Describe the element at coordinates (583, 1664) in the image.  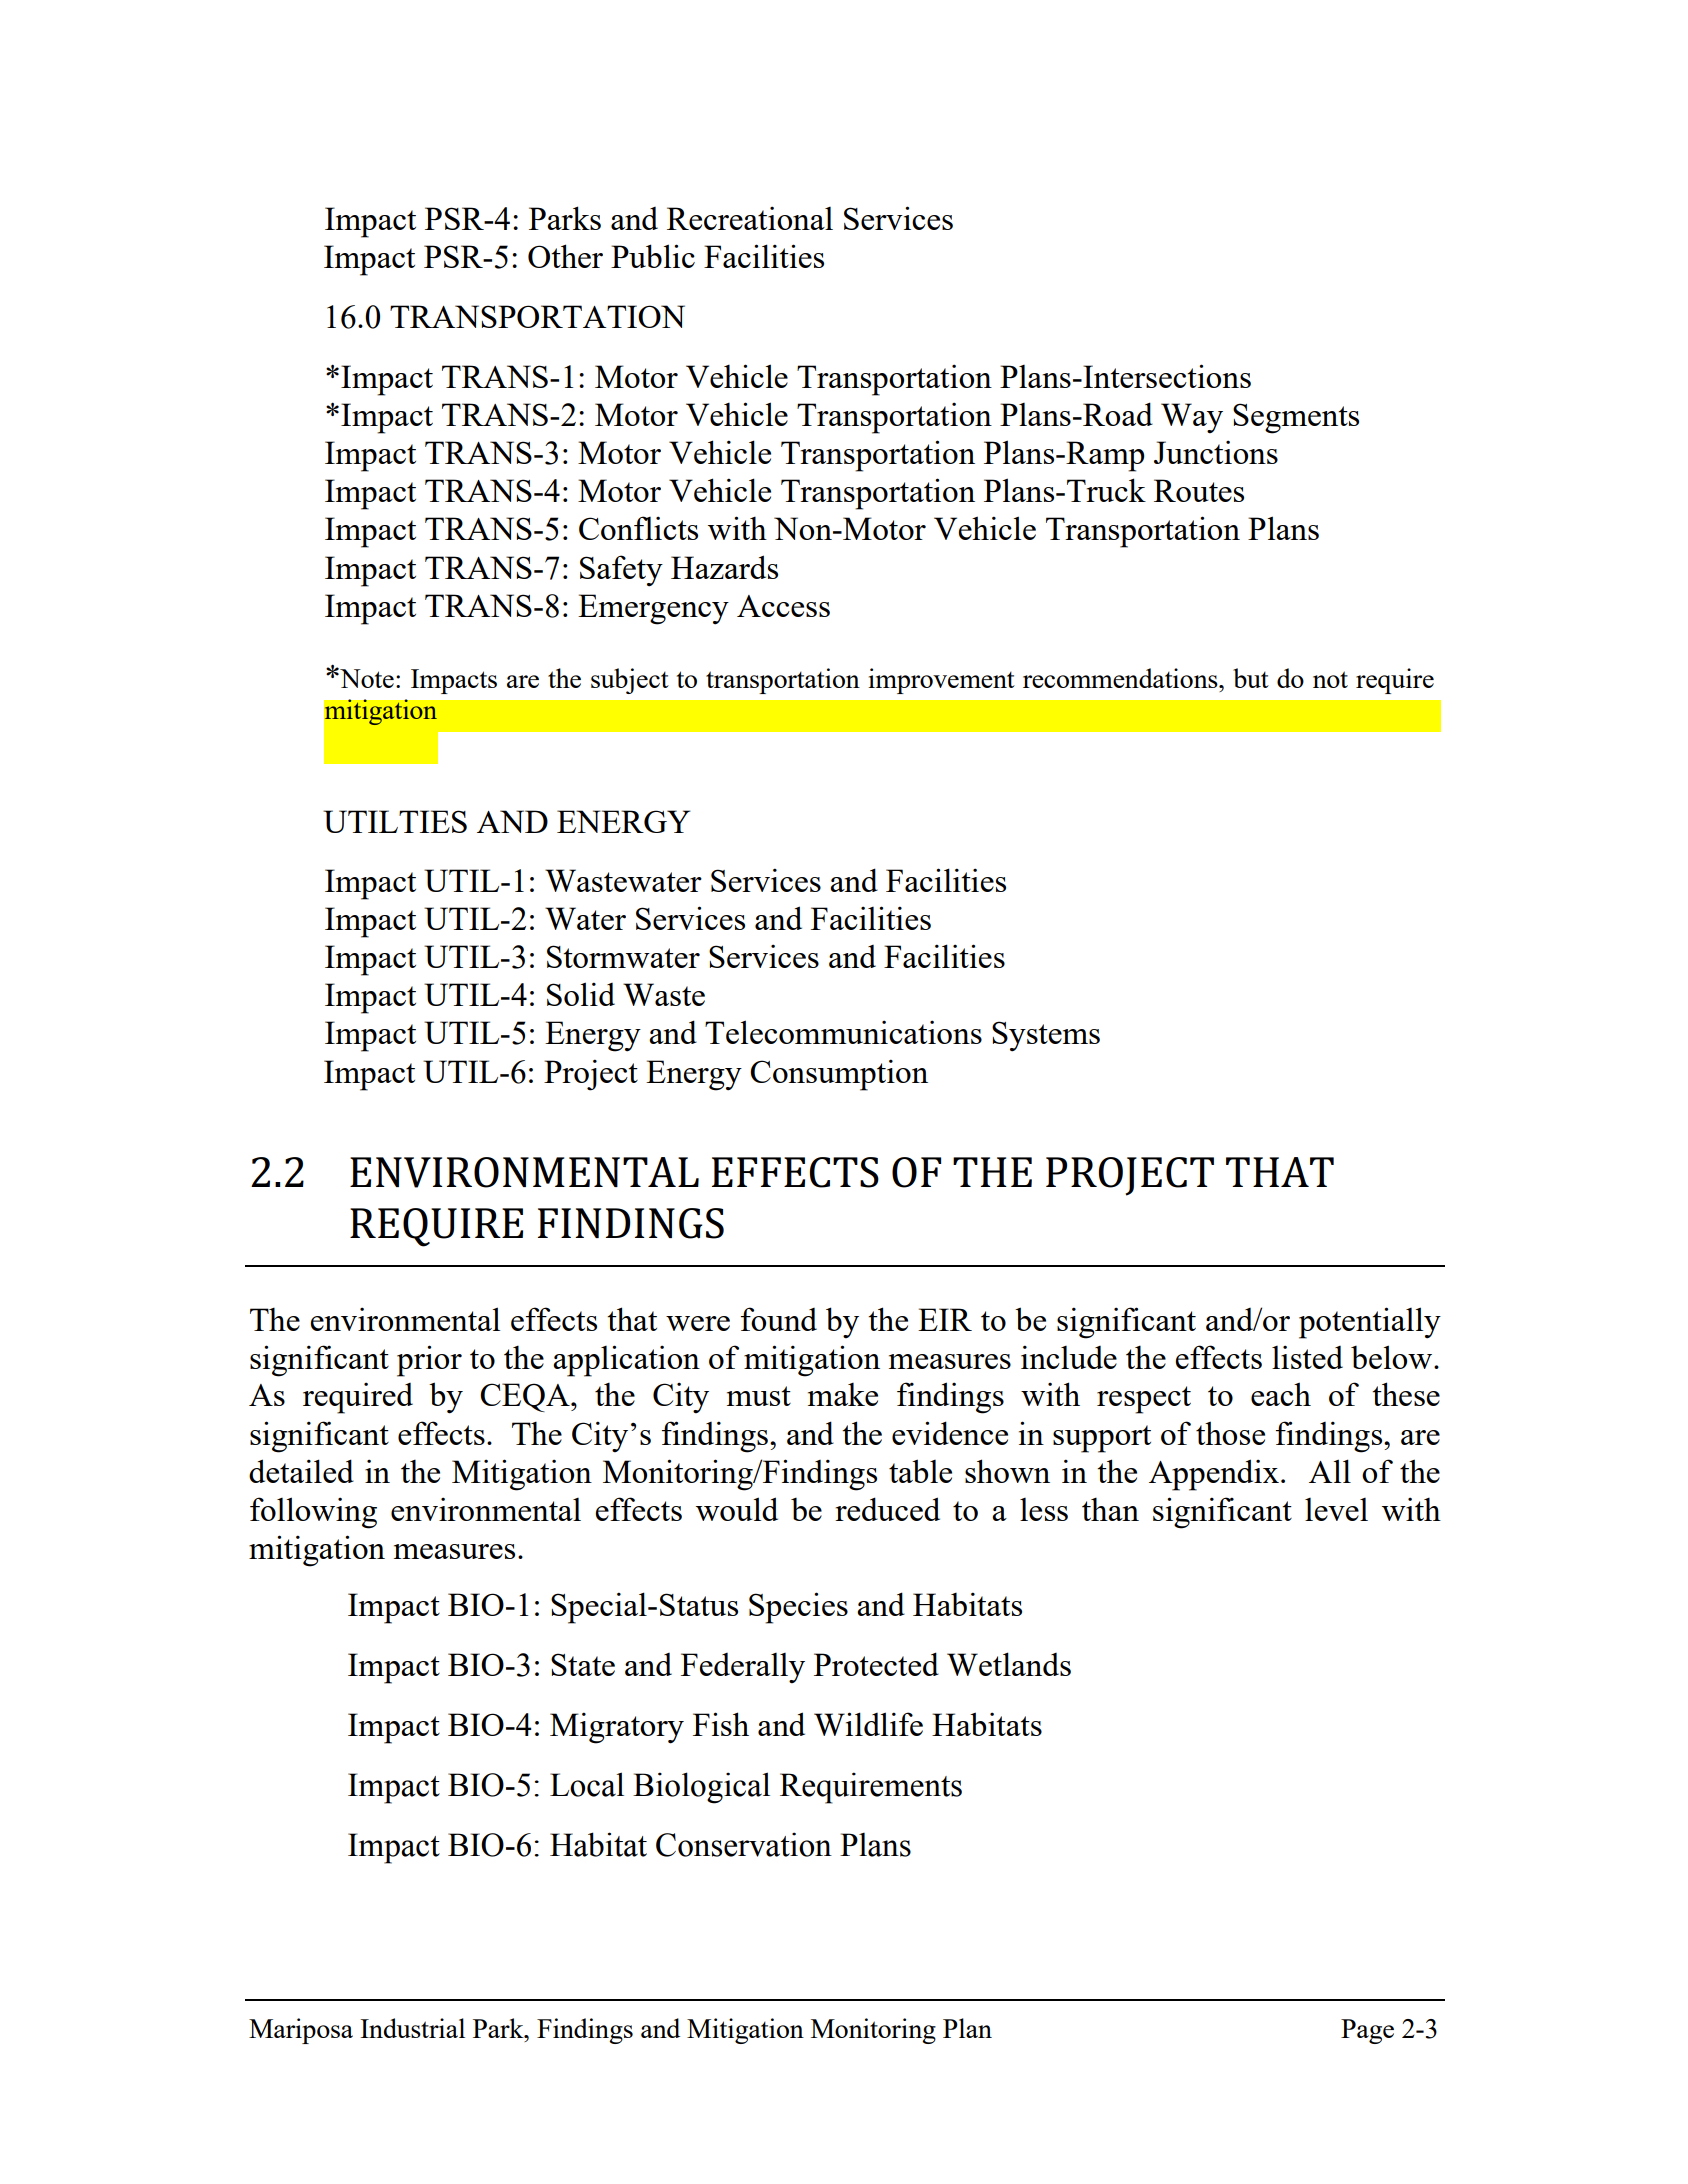
I see `State` at that location.
